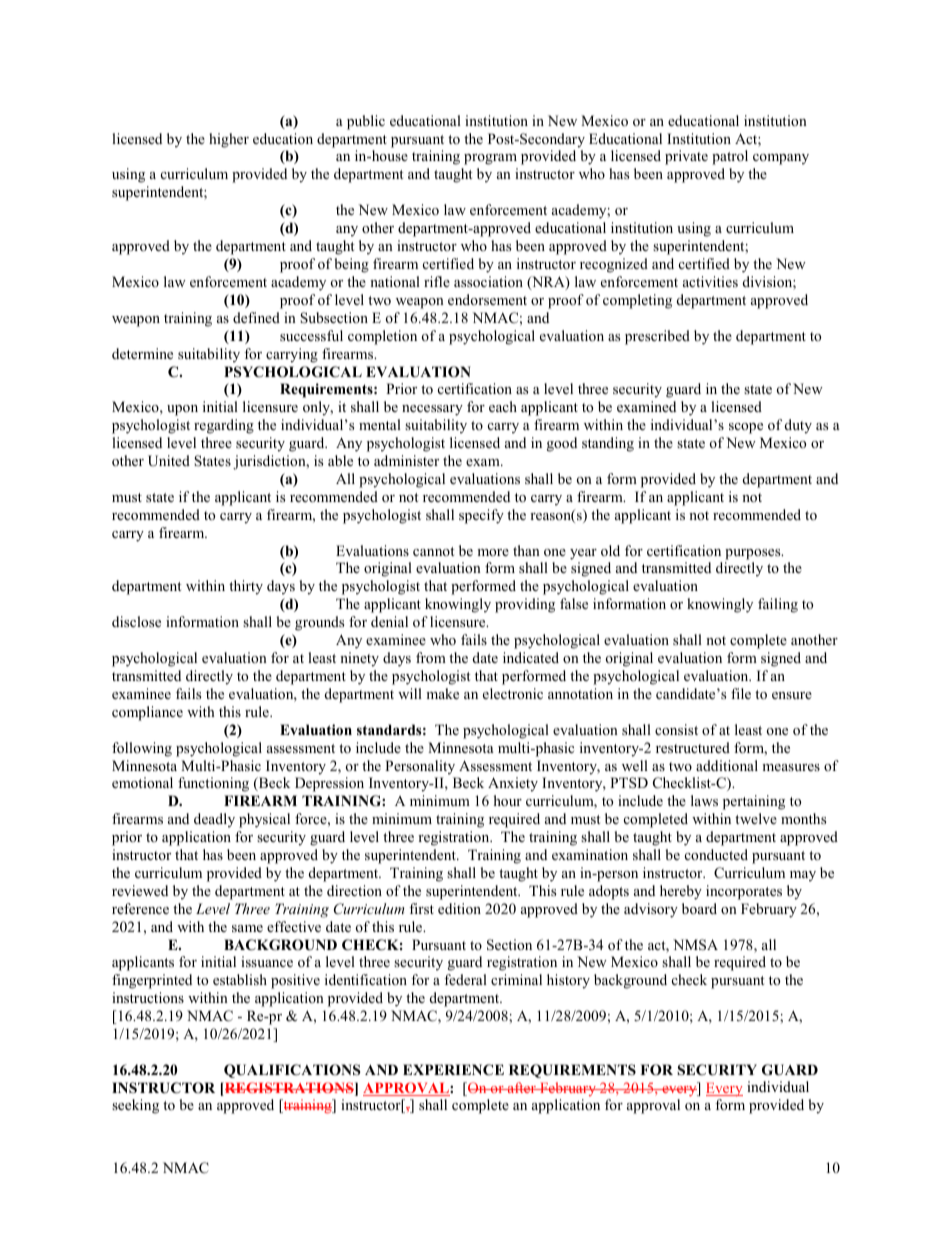  What do you see at coordinates (522, 1087) in the screenshot?
I see `after` at bounding box center [522, 1087].
